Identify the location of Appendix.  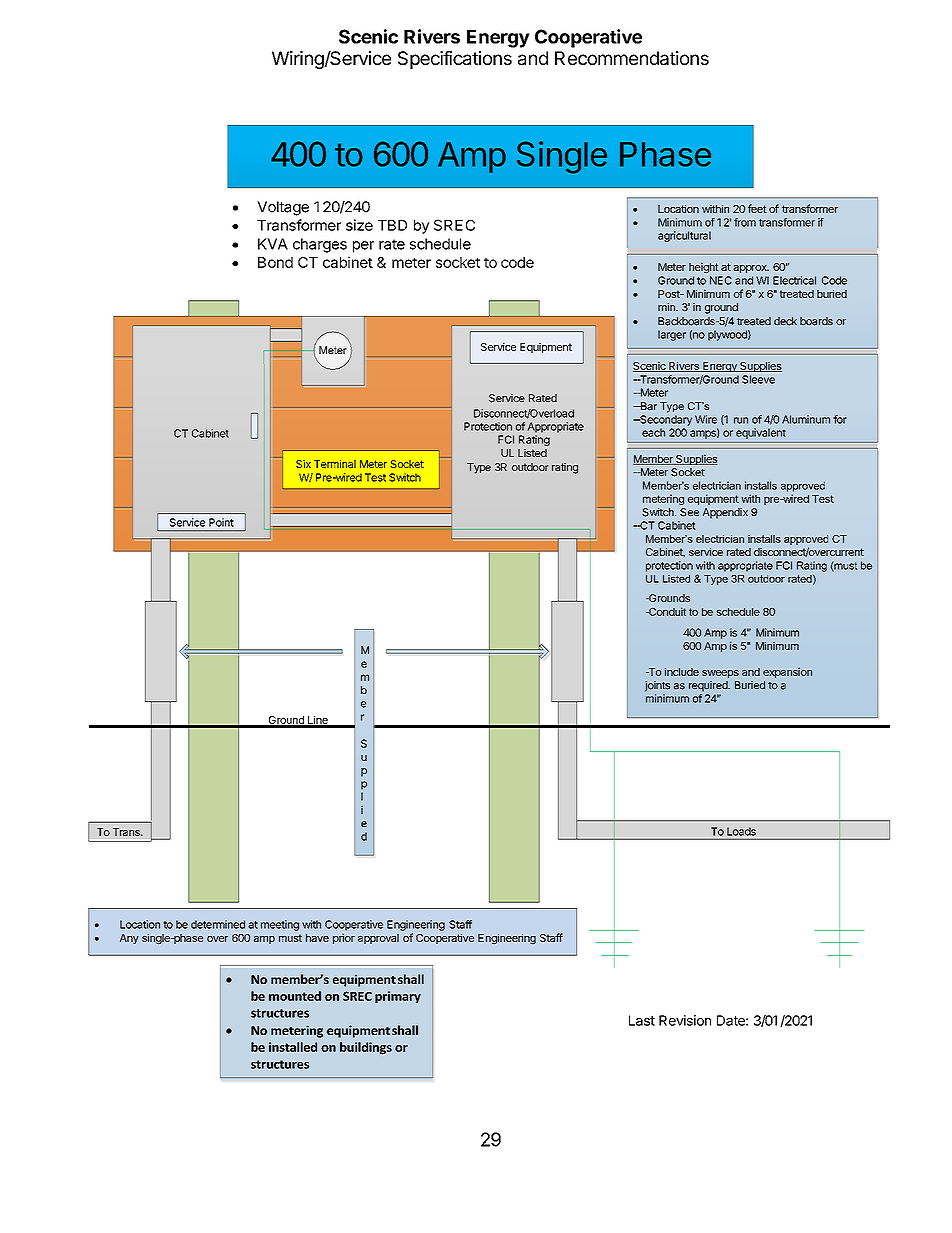
(725, 513).
